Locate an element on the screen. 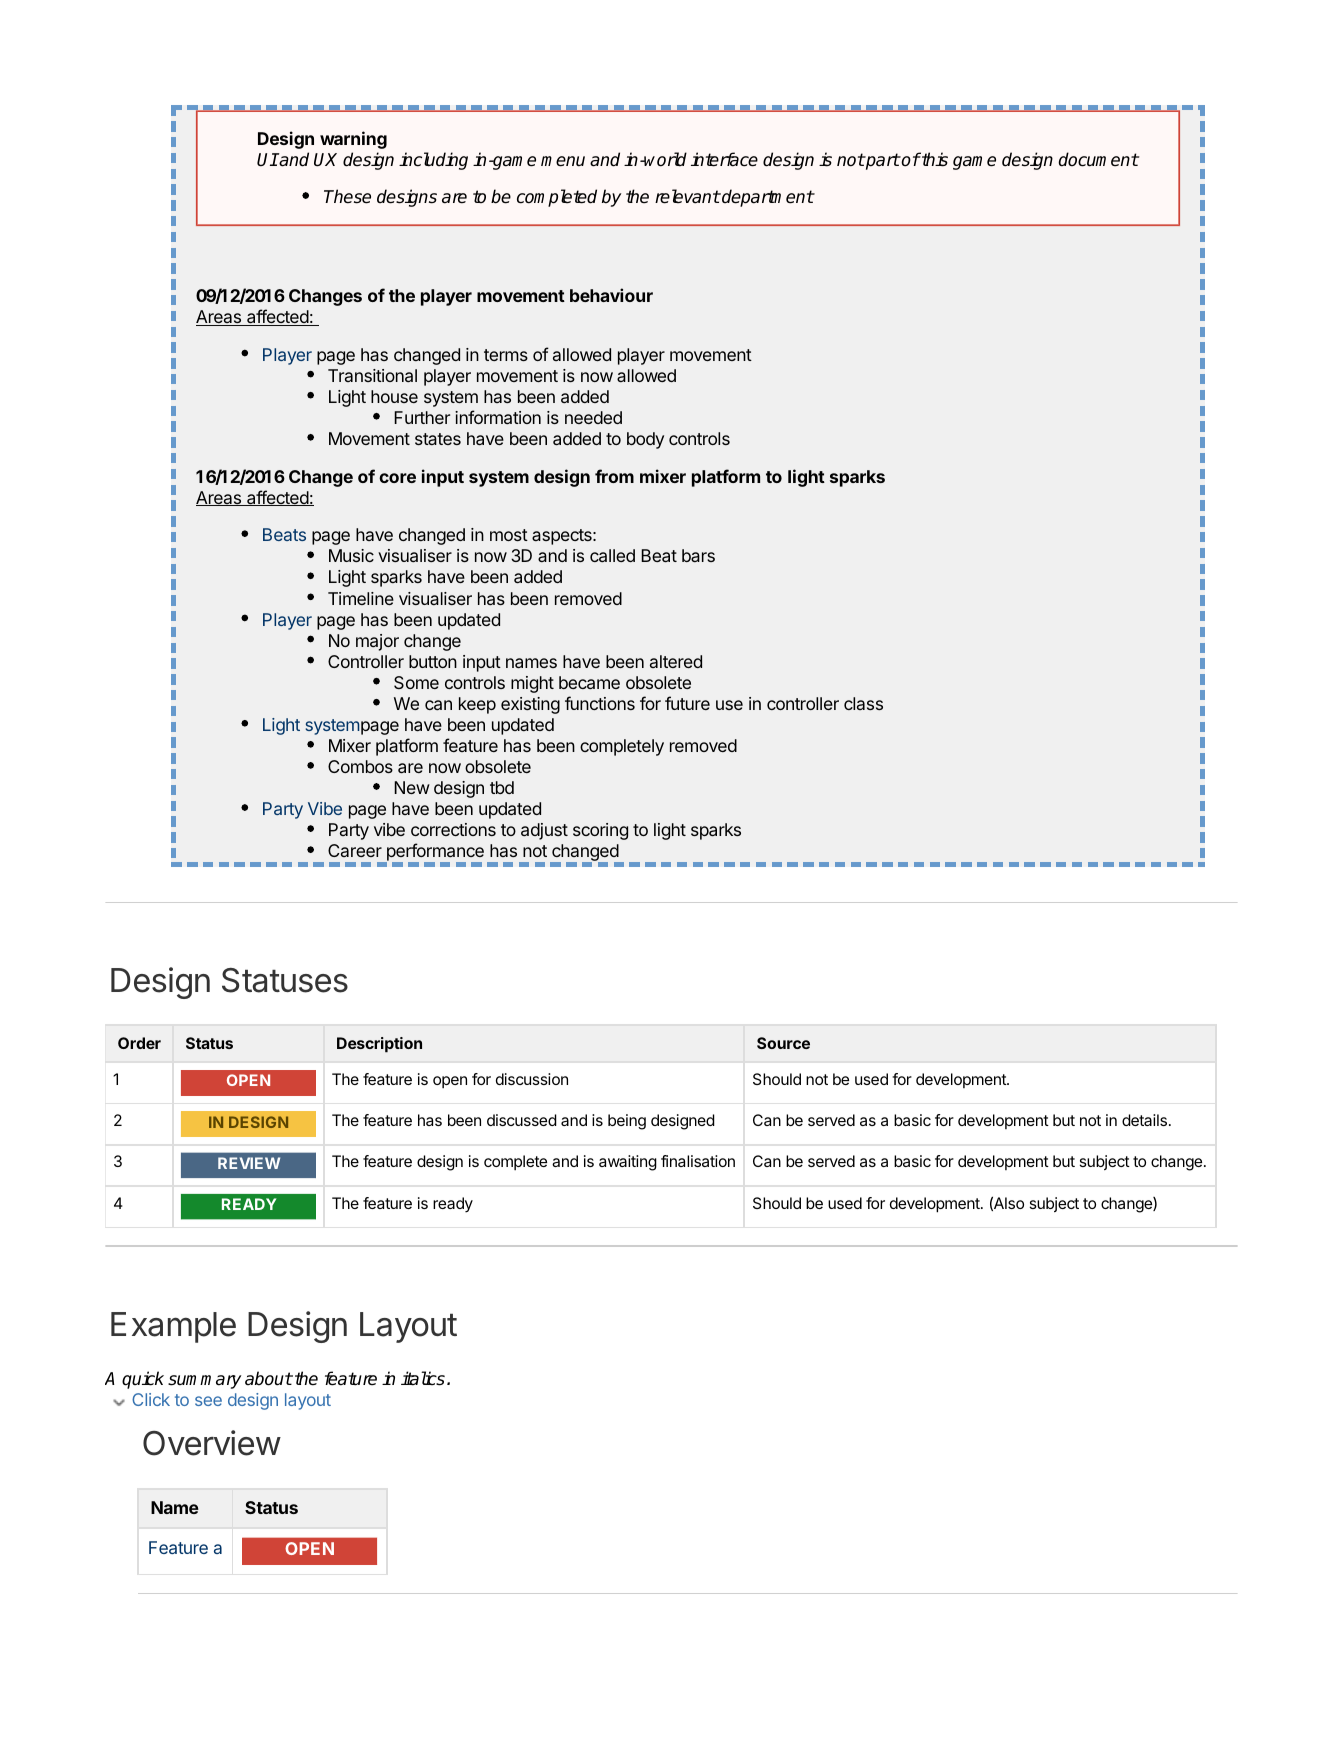  document is located at coordinates (1098, 159).
